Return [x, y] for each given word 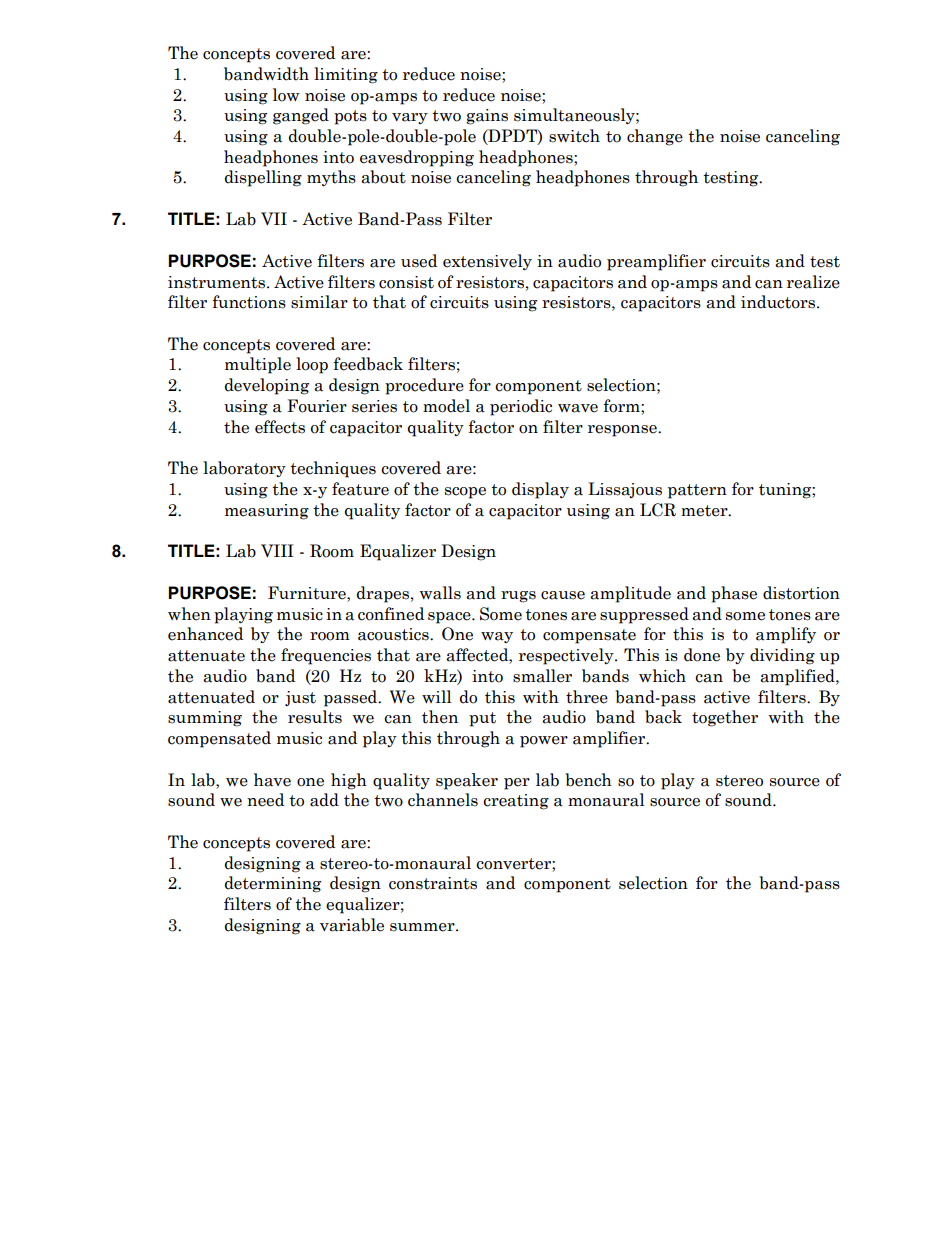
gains [487, 117]
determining [273, 884]
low [286, 95]
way [497, 637]
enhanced [205, 634]
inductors [779, 302]
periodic [521, 407]
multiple [258, 365]
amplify [786, 635]
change [655, 137]
